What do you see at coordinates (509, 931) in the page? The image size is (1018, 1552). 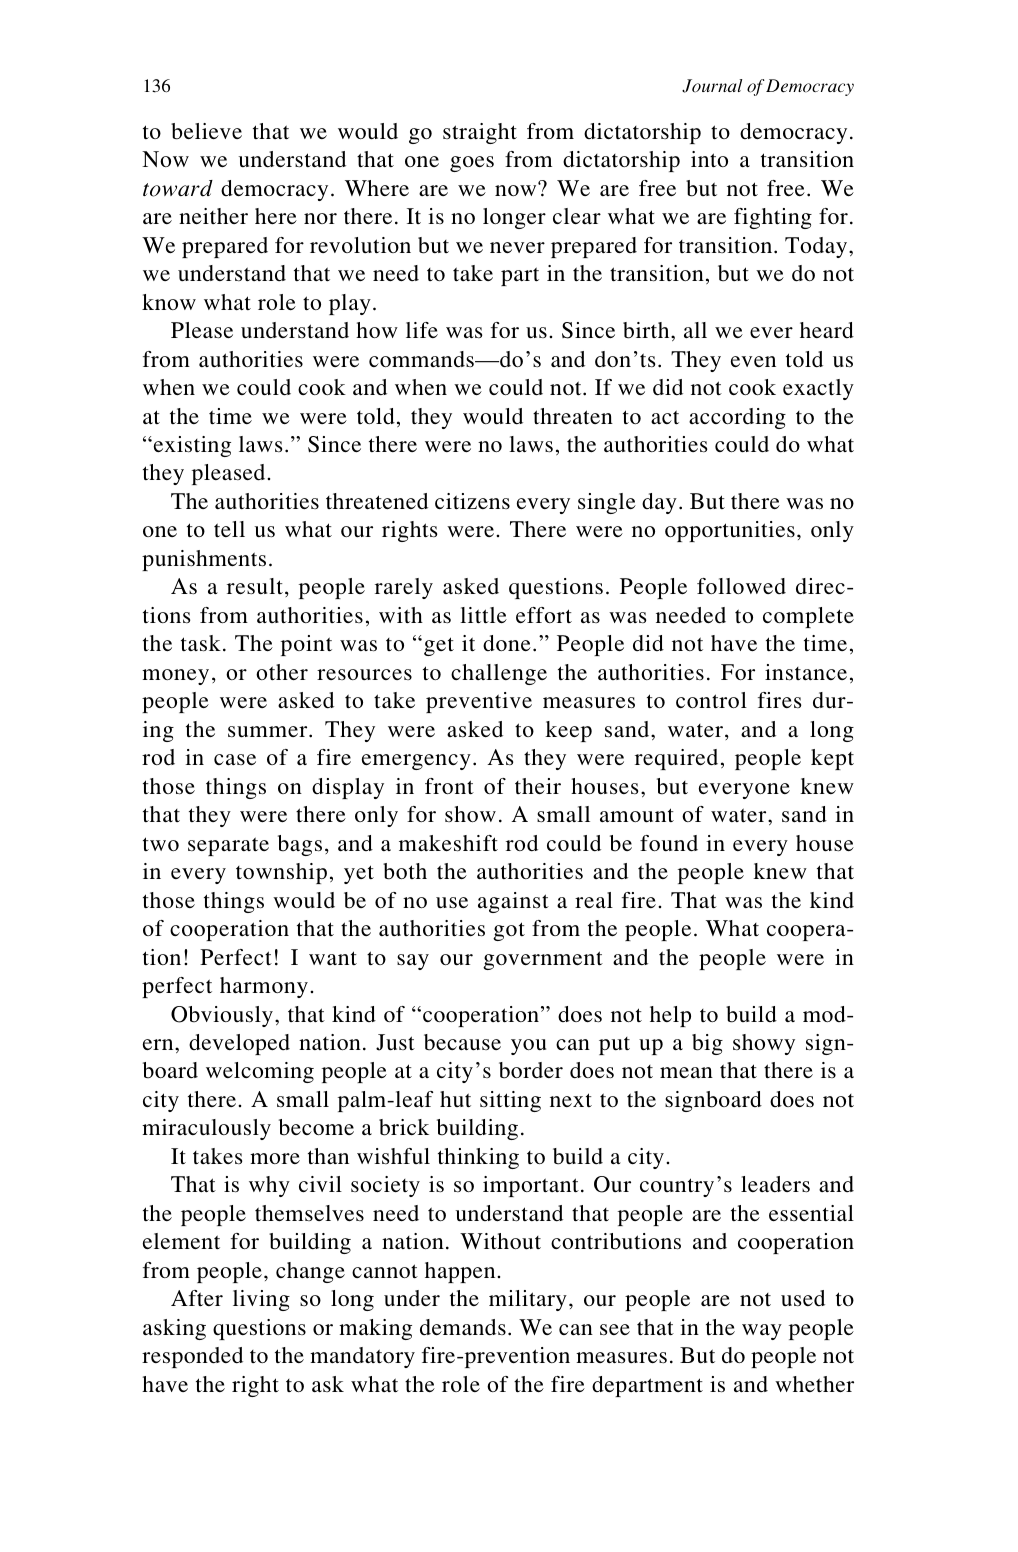 I see `got` at bounding box center [509, 931].
